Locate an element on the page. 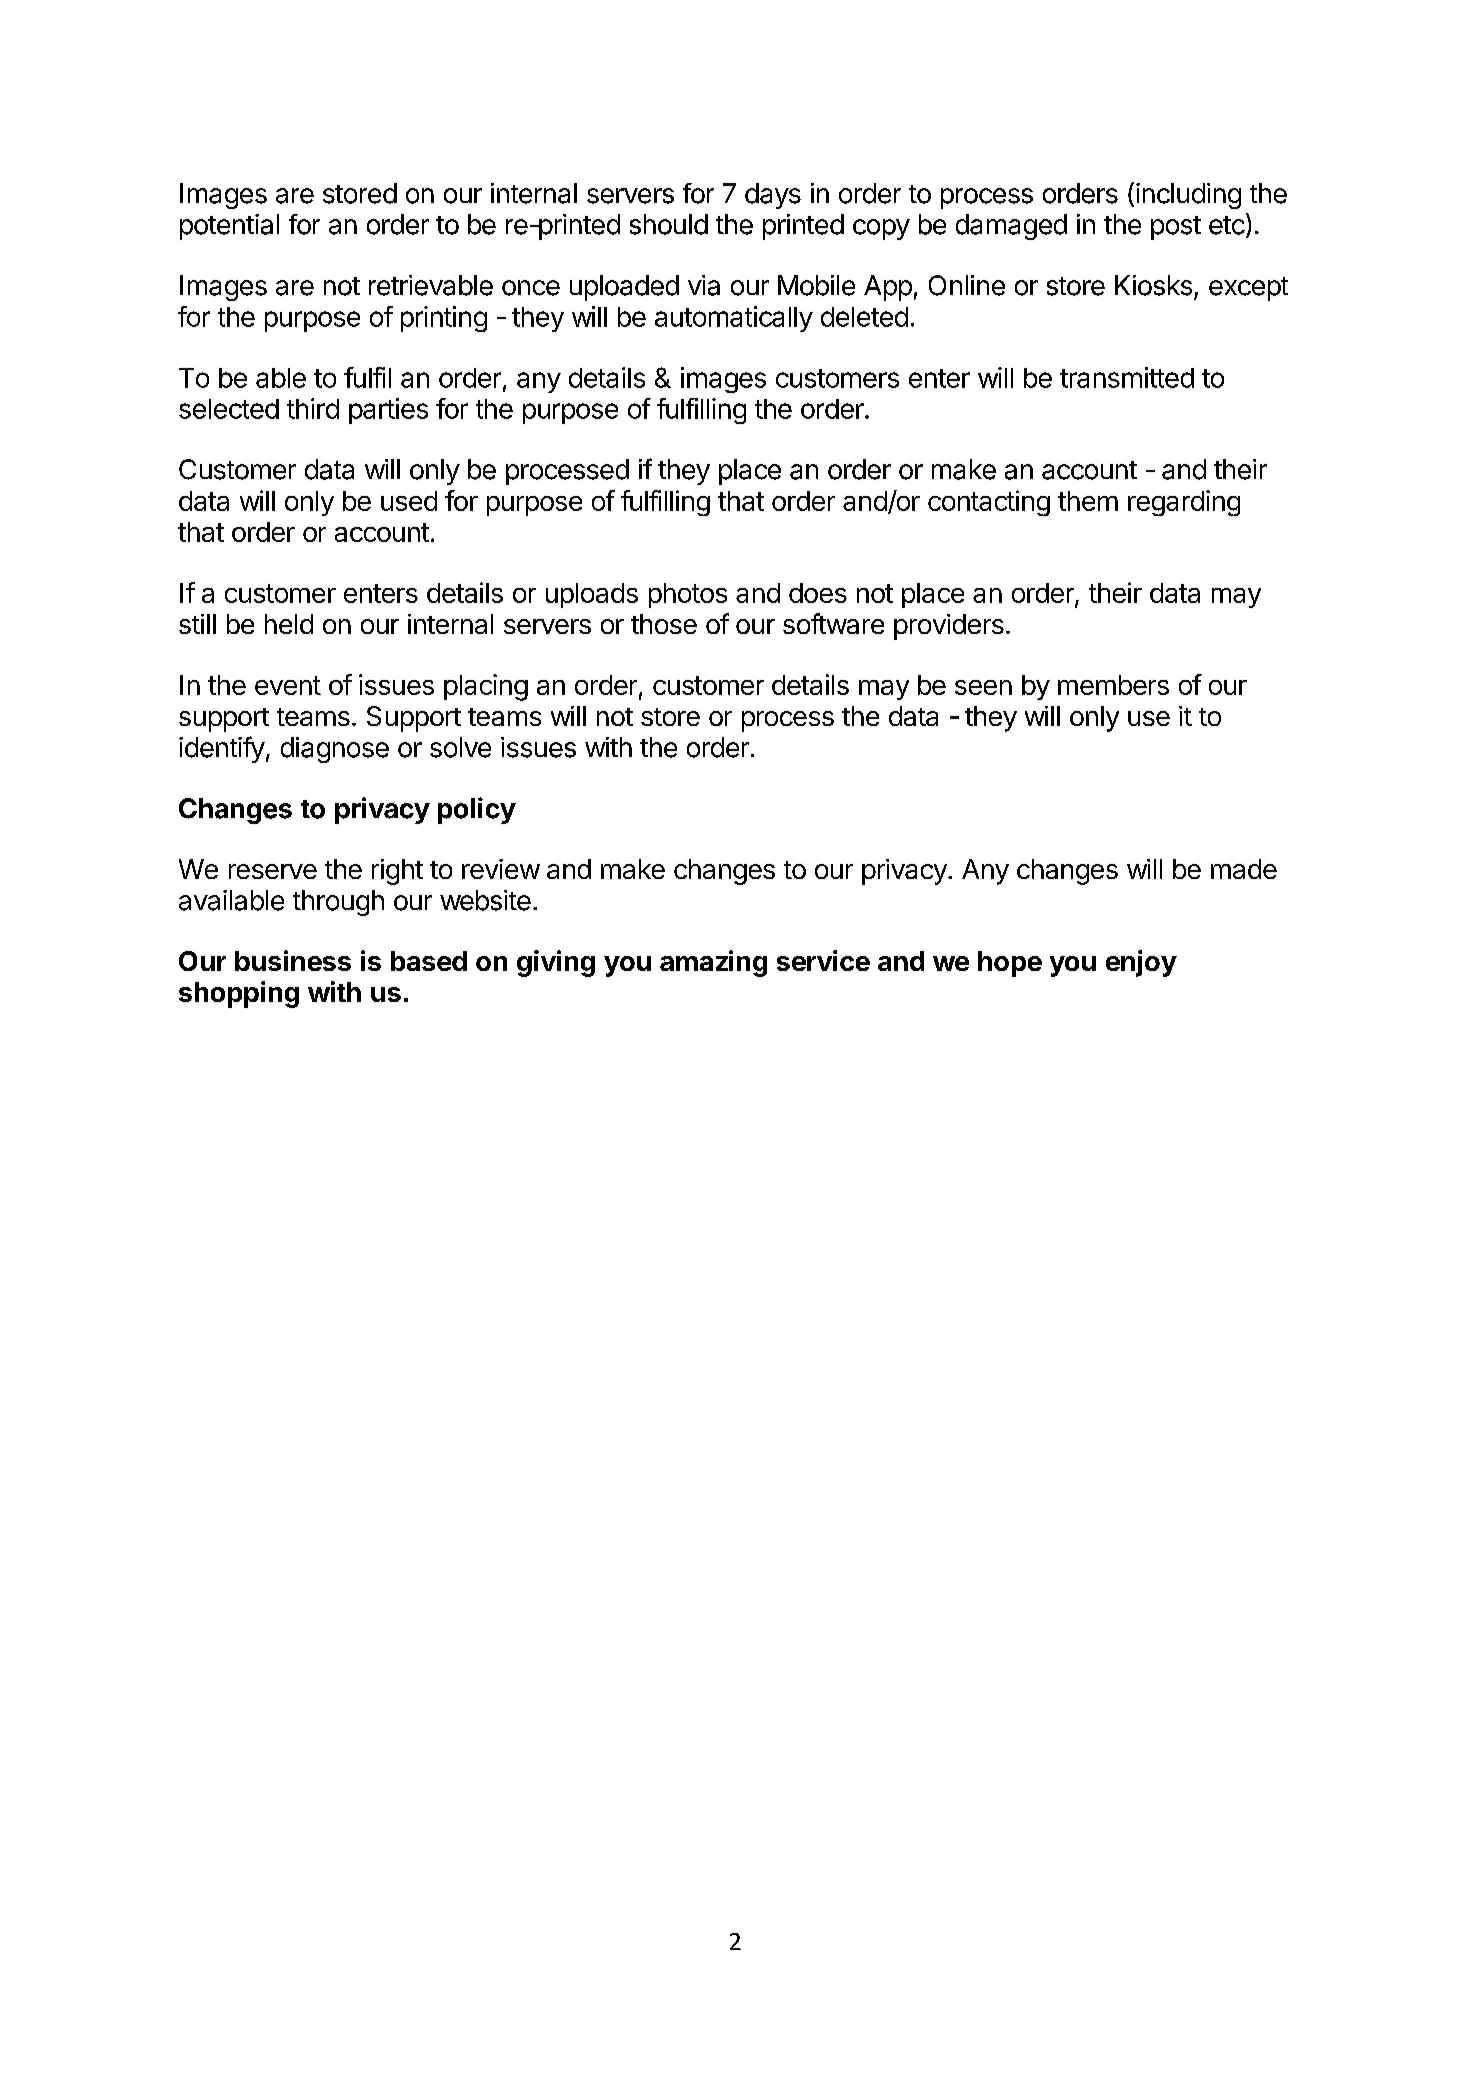  providers is located at coordinates (949, 627).
